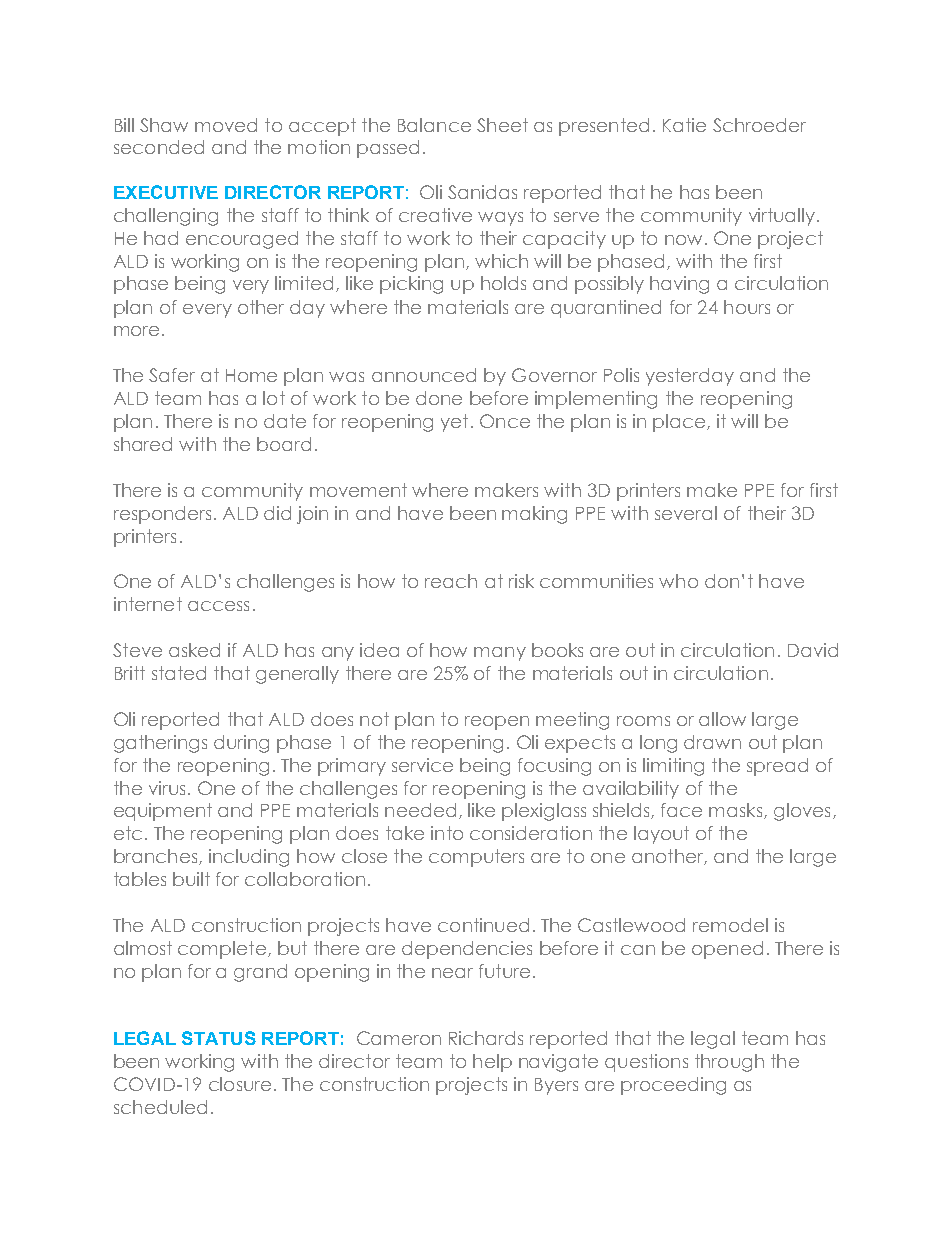 The width and height of the screenshot is (952, 1233). Describe the element at coordinates (747, 307) in the screenshot. I see `hours` at that location.
